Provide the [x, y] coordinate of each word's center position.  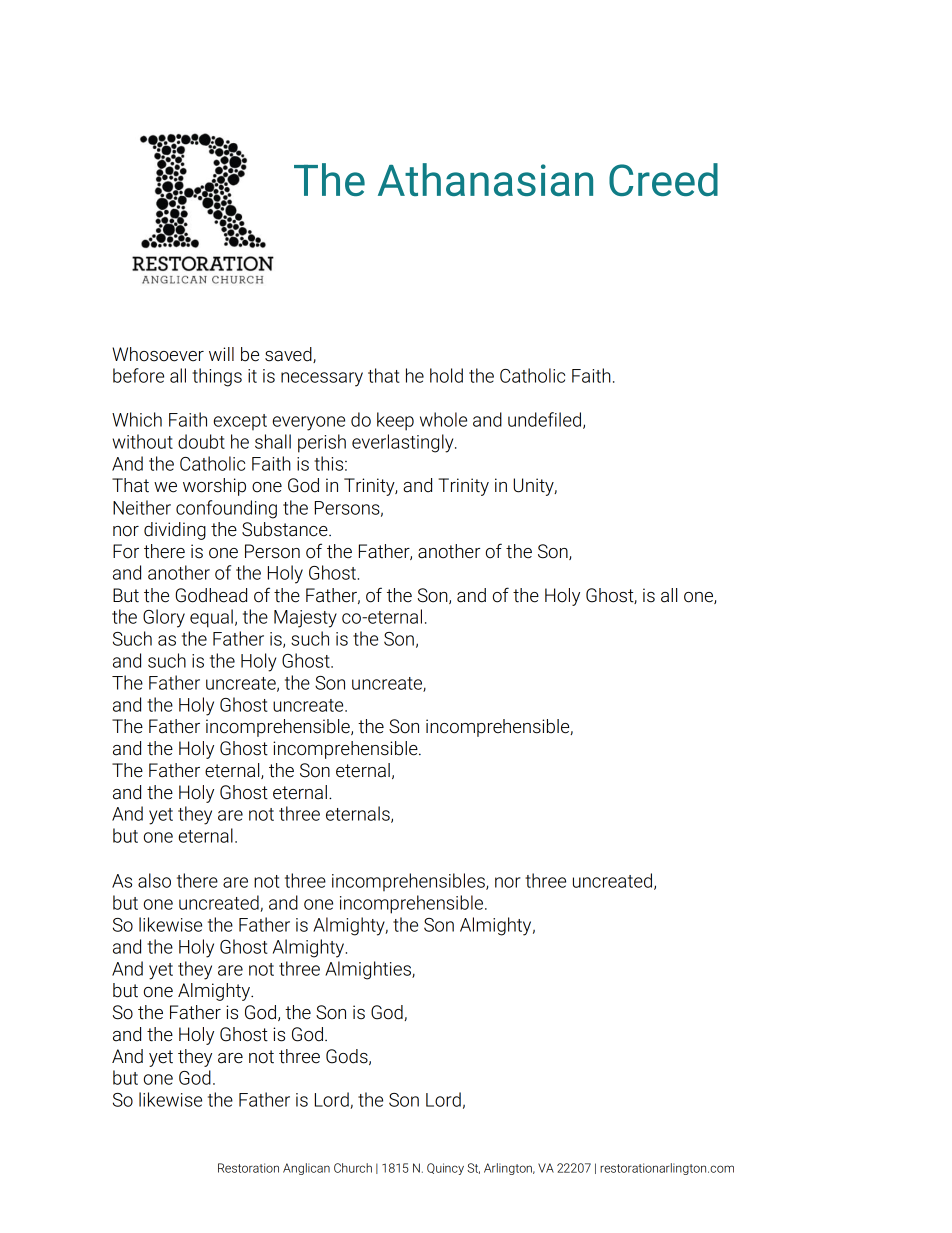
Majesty [305, 619]
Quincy [445, 1169]
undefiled [544, 419]
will [221, 354]
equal [211, 618]
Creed [663, 179]
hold [446, 375]
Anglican [306, 1169]
